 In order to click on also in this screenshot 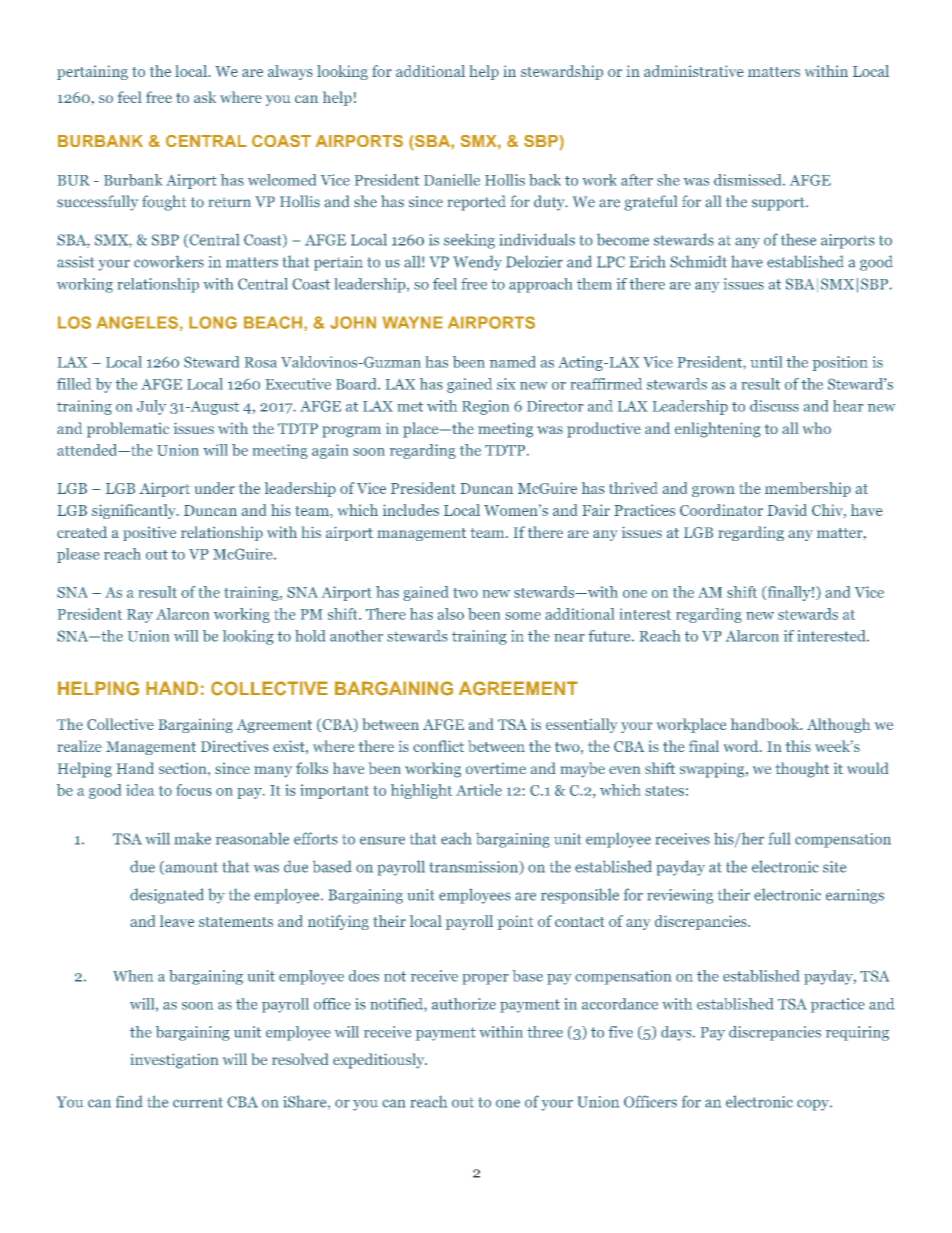, I will do `click(451, 614)`.
